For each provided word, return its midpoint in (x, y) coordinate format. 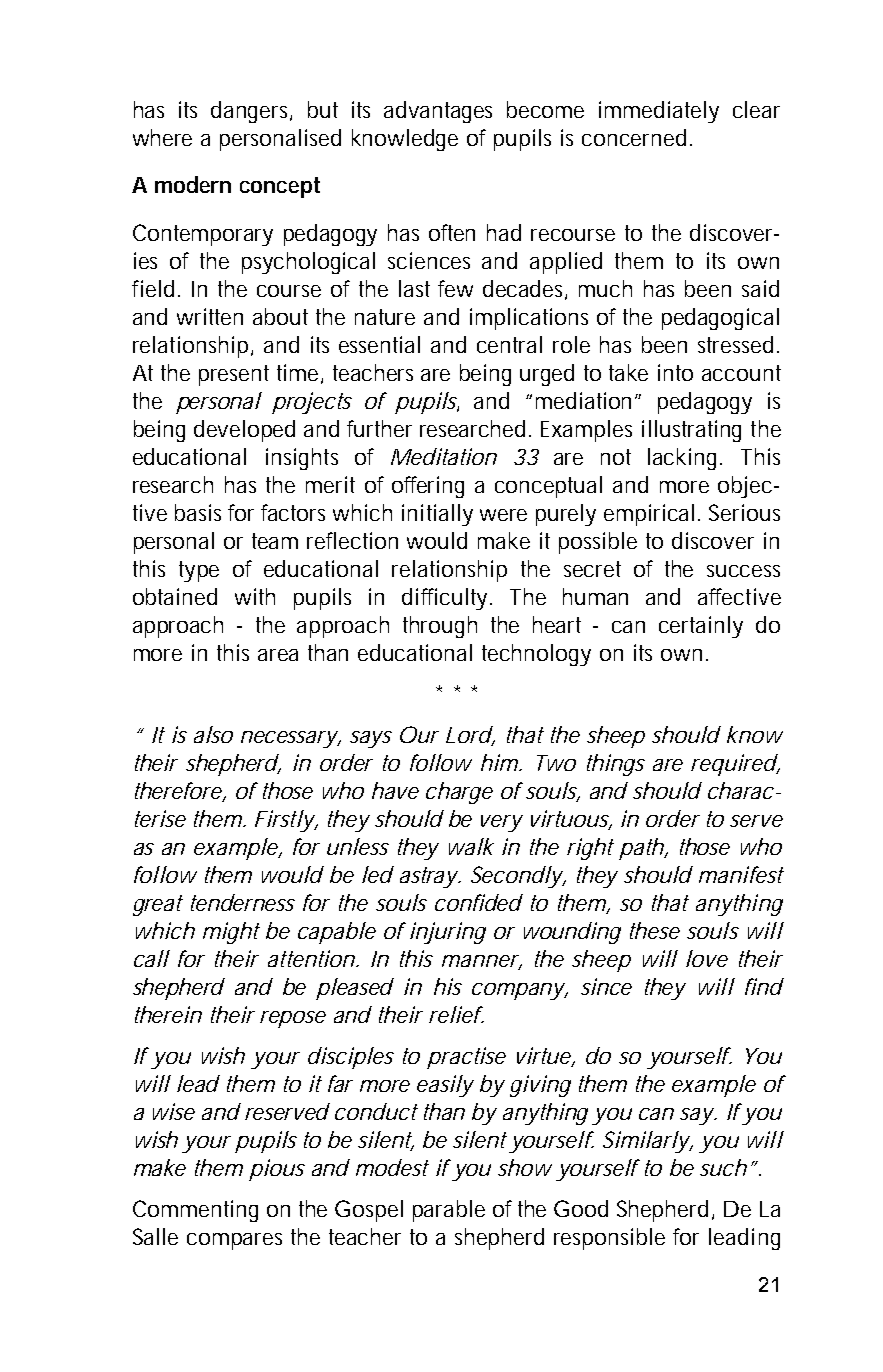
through (440, 627)
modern (193, 184)
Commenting (195, 1211)
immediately (659, 112)
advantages (438, 112)
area (278, 655)
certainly (701, 627)
